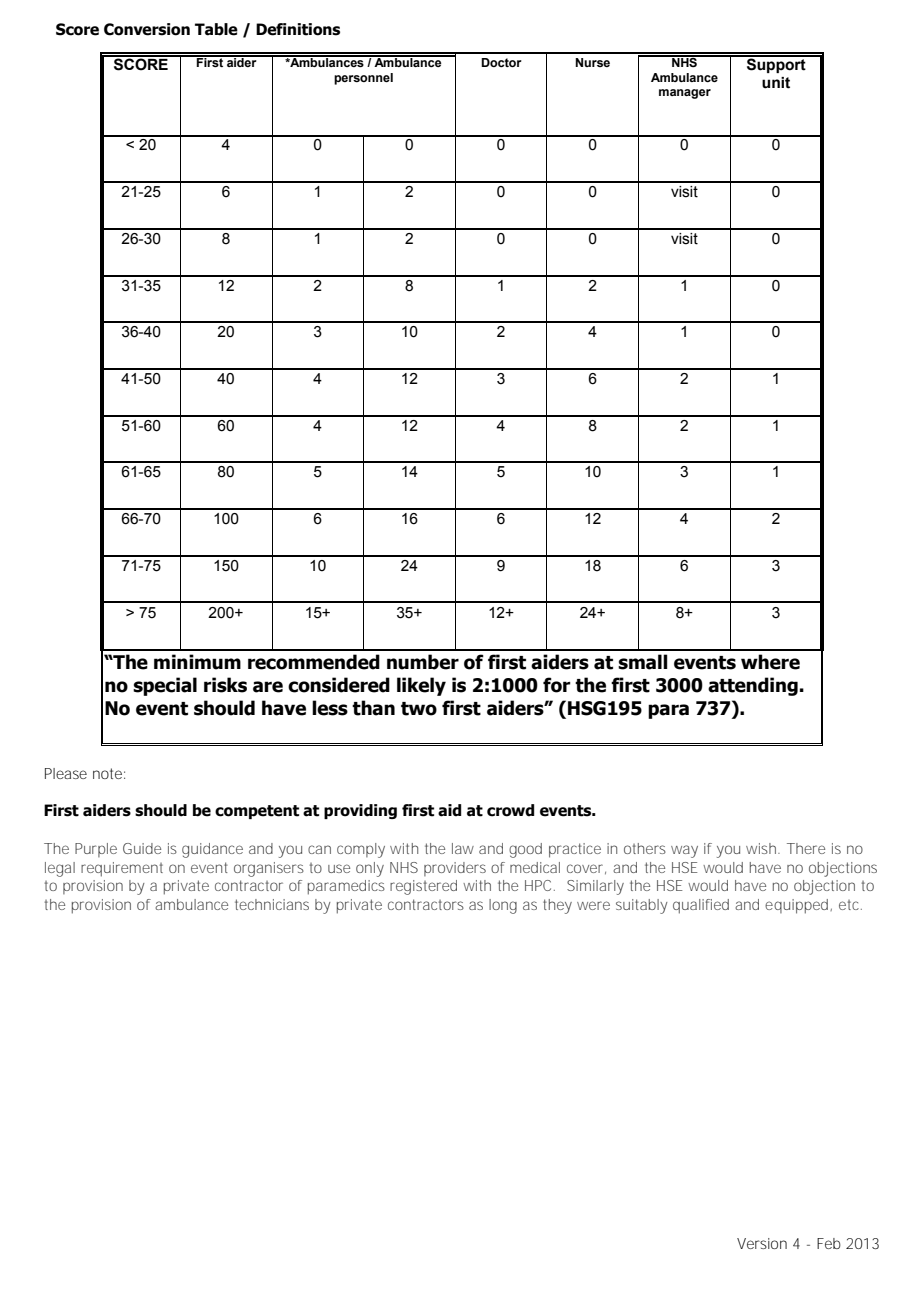 This screenshot has width=924, height=1308. Describe the element at coordinates (272, 904) in the screenshot. I see `technicians` at that location.
